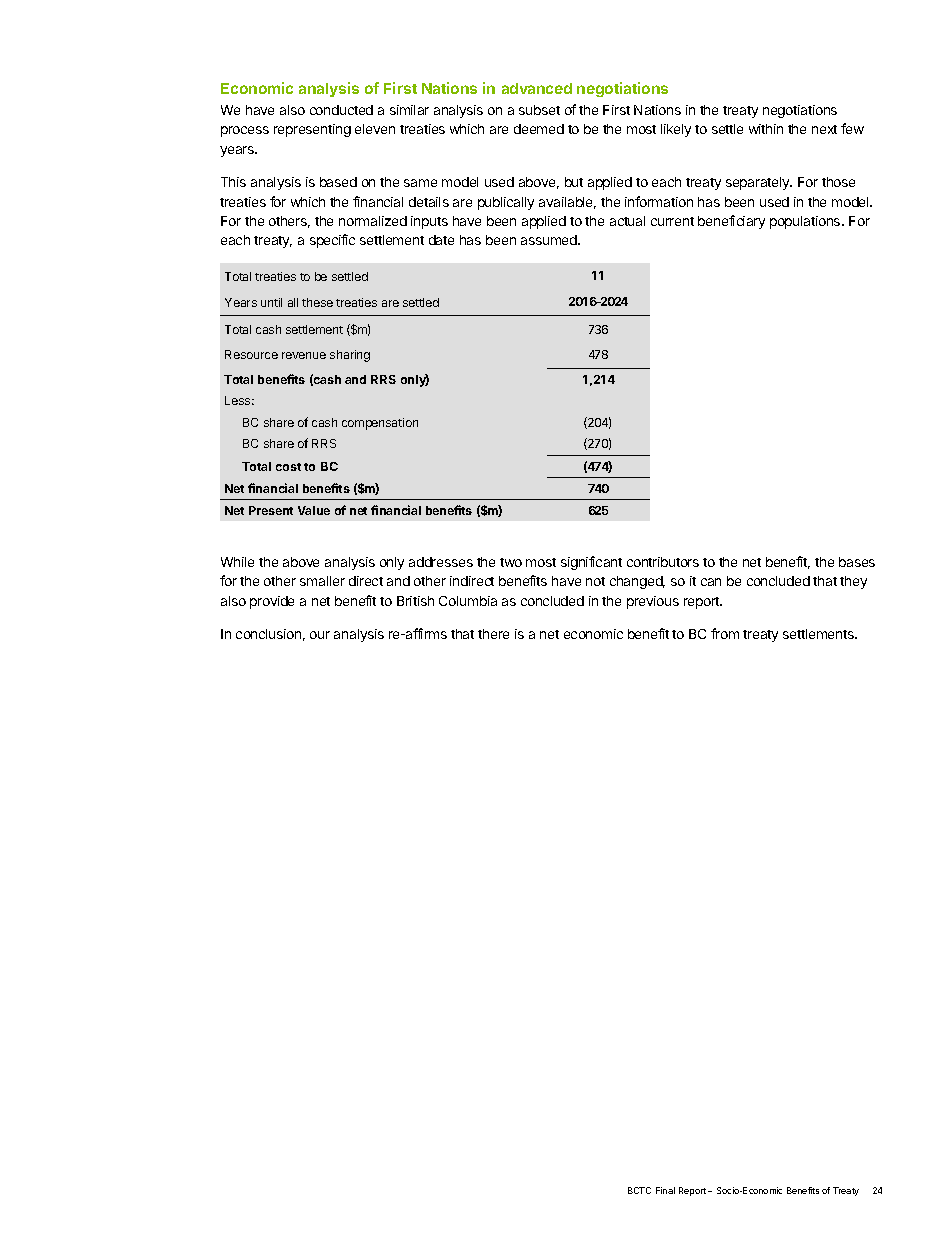  What do you see at coordinates (341, 110) in the screenshot?
I see `conducted` at bounding box center [341, 110].
